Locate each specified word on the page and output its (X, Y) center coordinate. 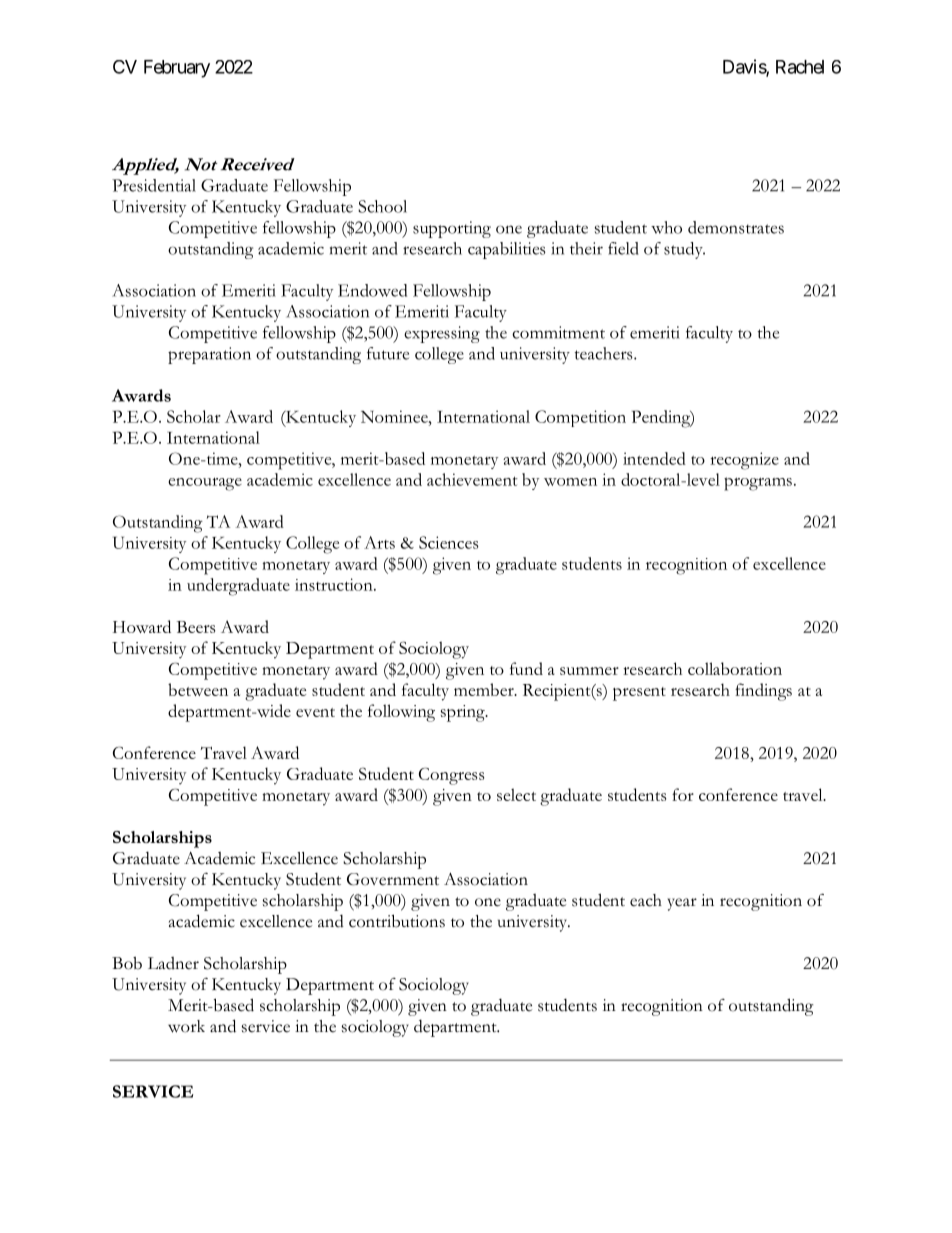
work (186, 1026)
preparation (209, 355)
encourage (205, 484)
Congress (451, 776)
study (684, 250)
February (177, 69)
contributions (397, 921)
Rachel (800, 67)
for (683, 794)
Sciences (449, 542)
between (198, 689)
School (382, 206)
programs (758, 484)
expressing (442, 334)
